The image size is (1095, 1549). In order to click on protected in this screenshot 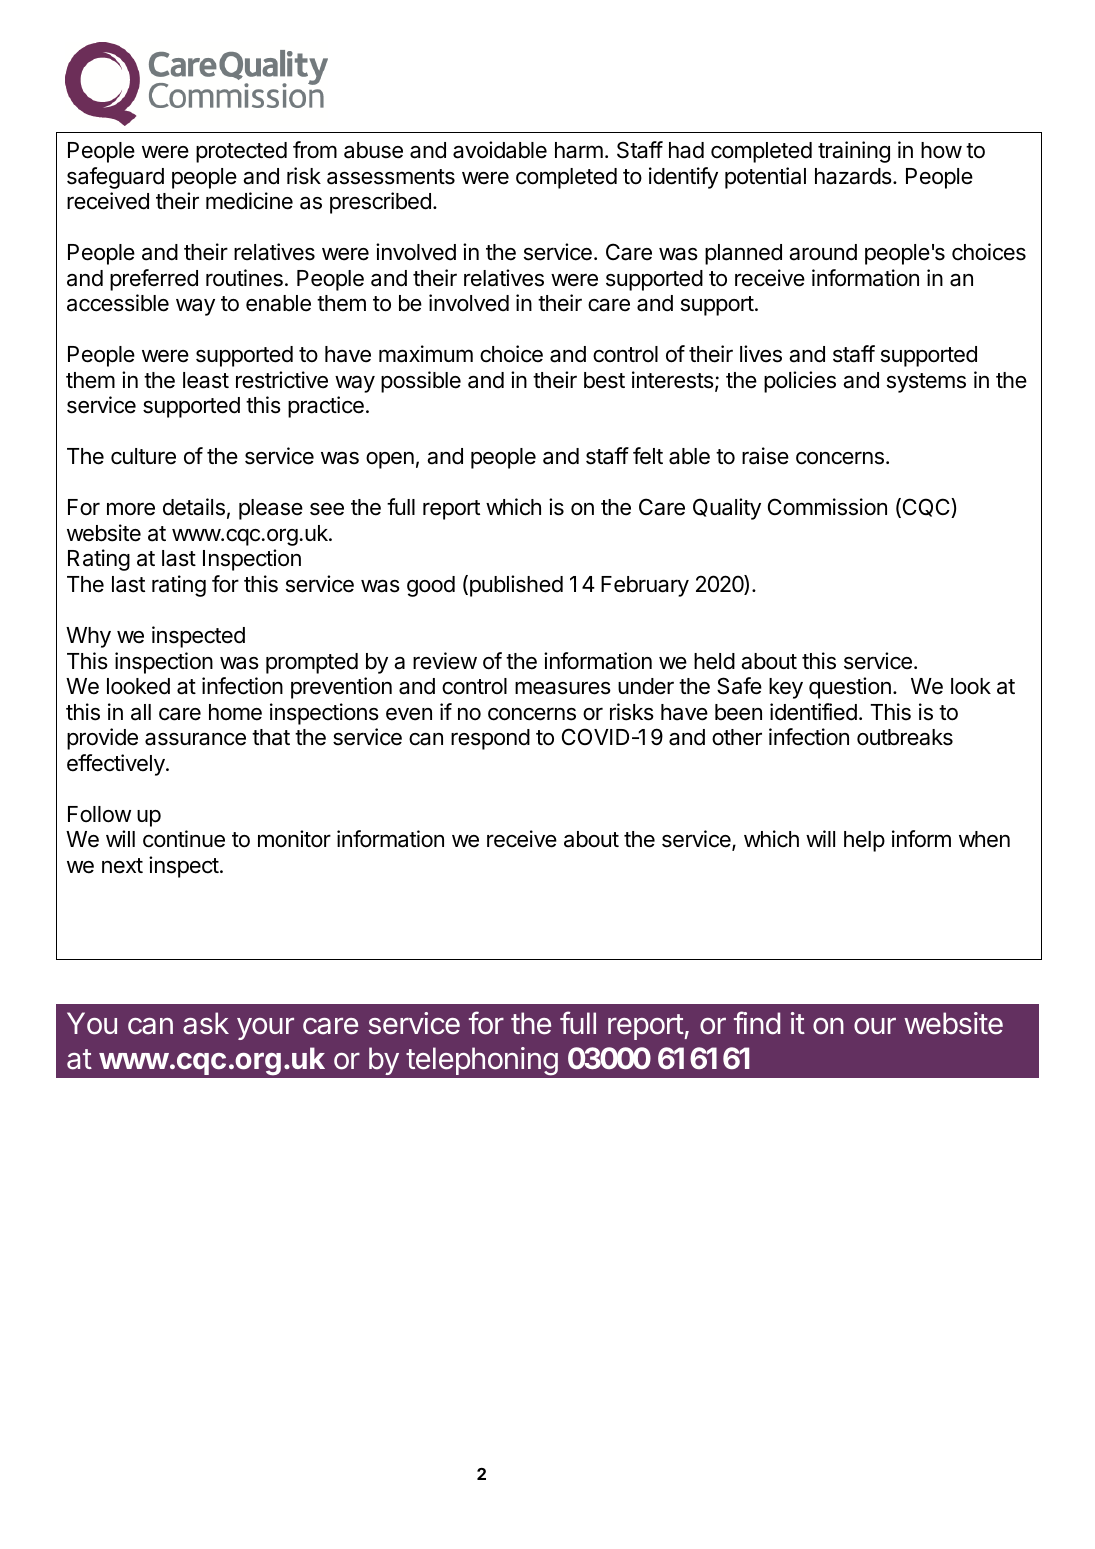, I will do `click(241, 152)`.
